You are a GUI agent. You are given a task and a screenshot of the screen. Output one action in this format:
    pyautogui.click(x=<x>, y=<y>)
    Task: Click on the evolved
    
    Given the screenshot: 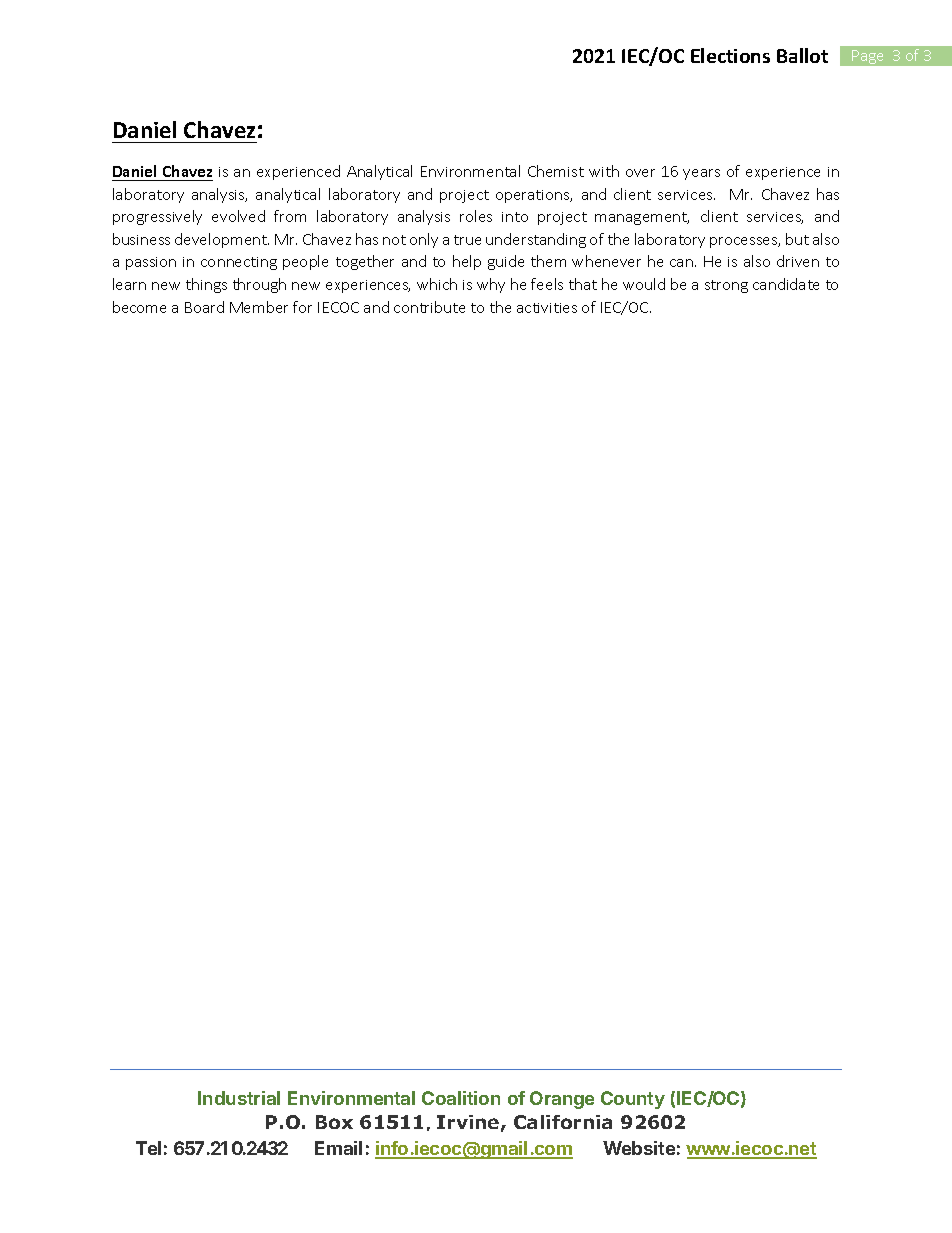 What is the action you would take?
    pyautogui.click(x=238, y=216)
